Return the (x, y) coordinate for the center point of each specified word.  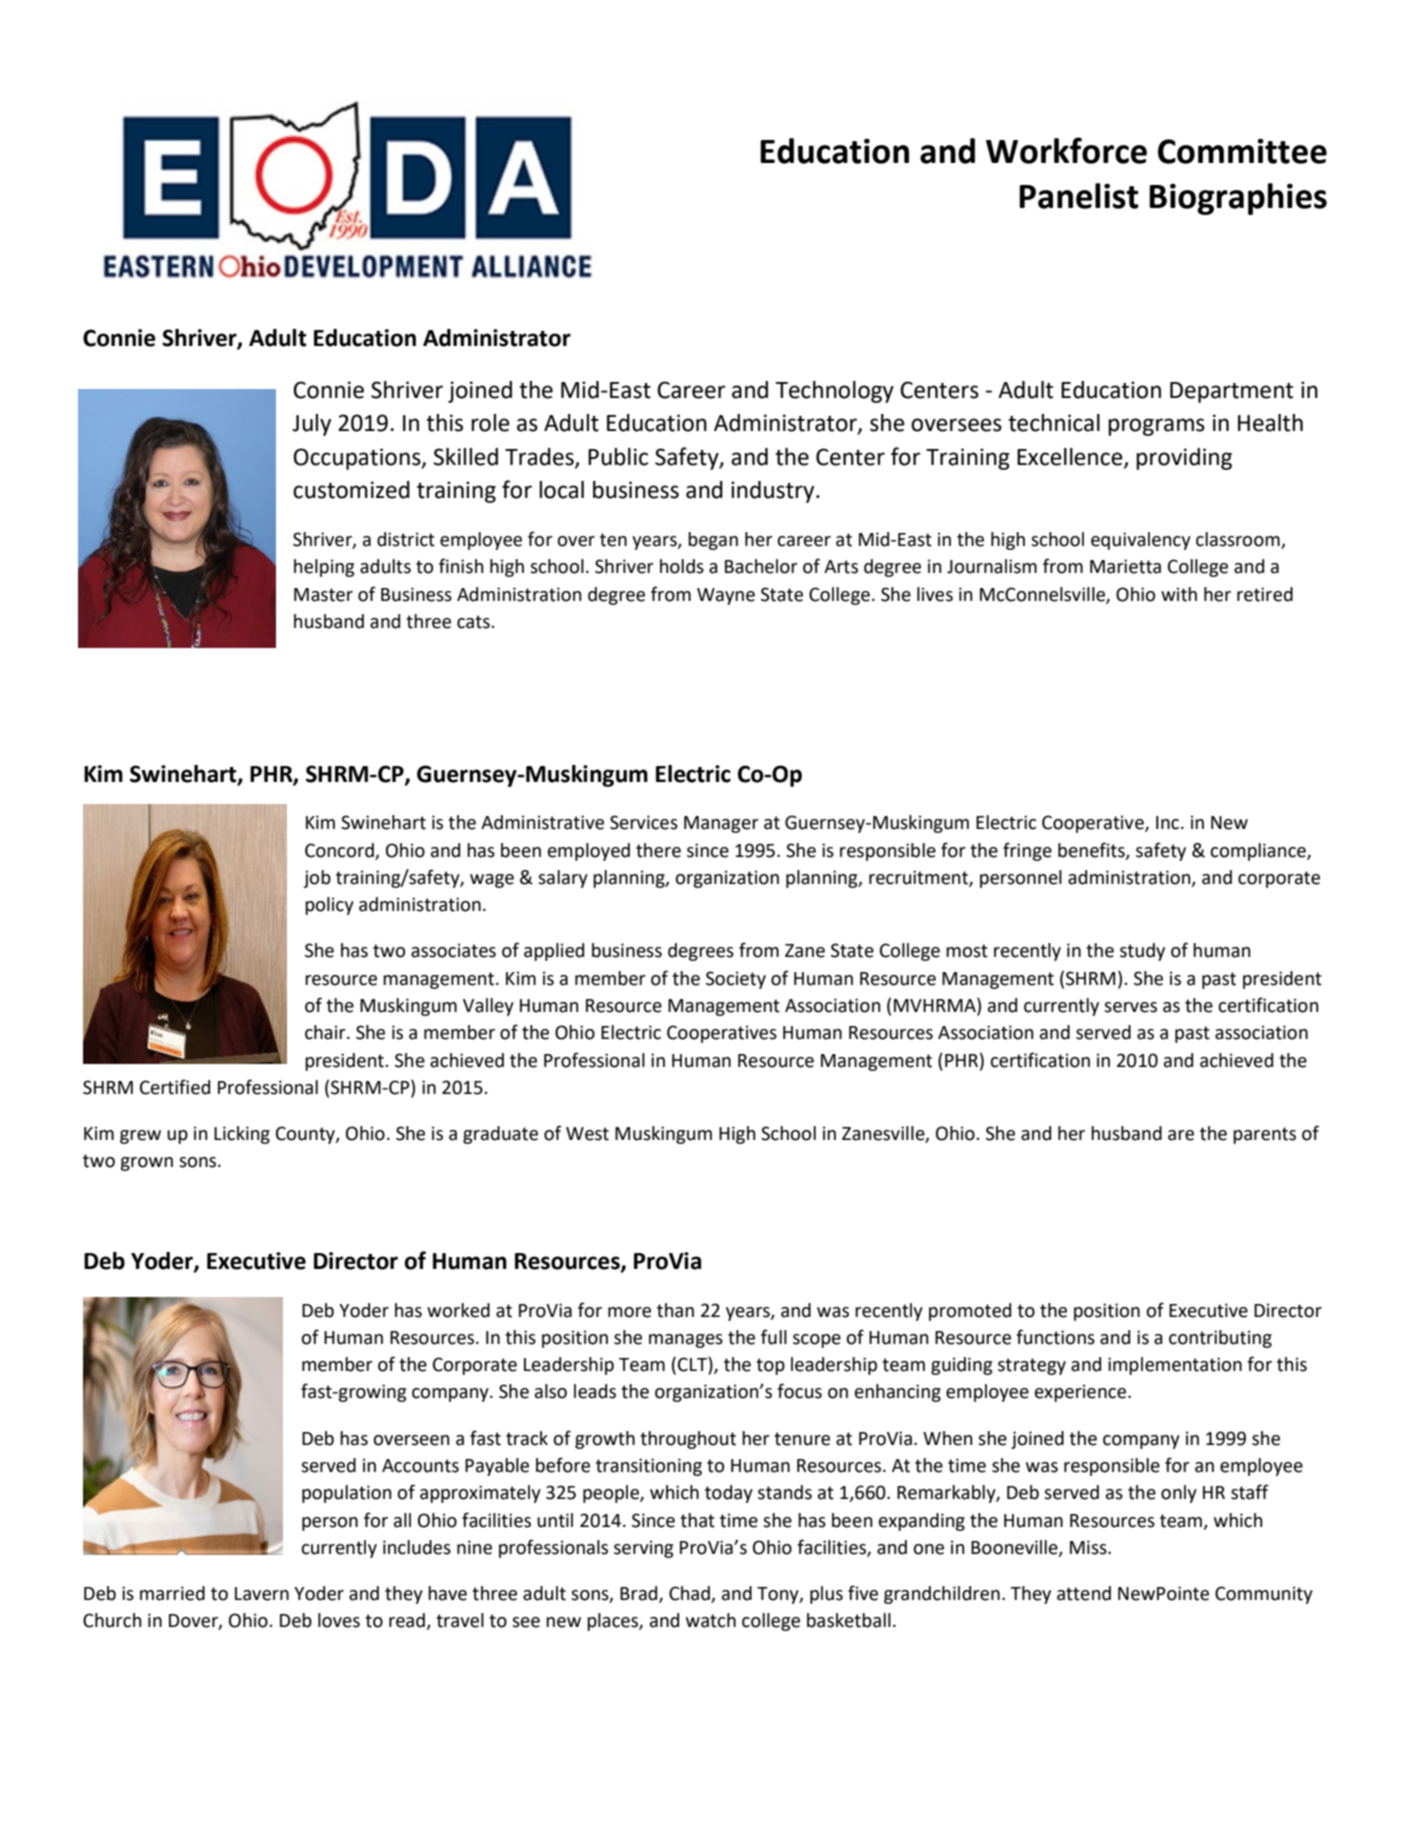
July (311, 425)
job (317, 879)
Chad (689, 1593)
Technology (835, 392)
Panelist (1079, 196)
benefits (1092, 850)
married (172, 1593)
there (658, 850)
